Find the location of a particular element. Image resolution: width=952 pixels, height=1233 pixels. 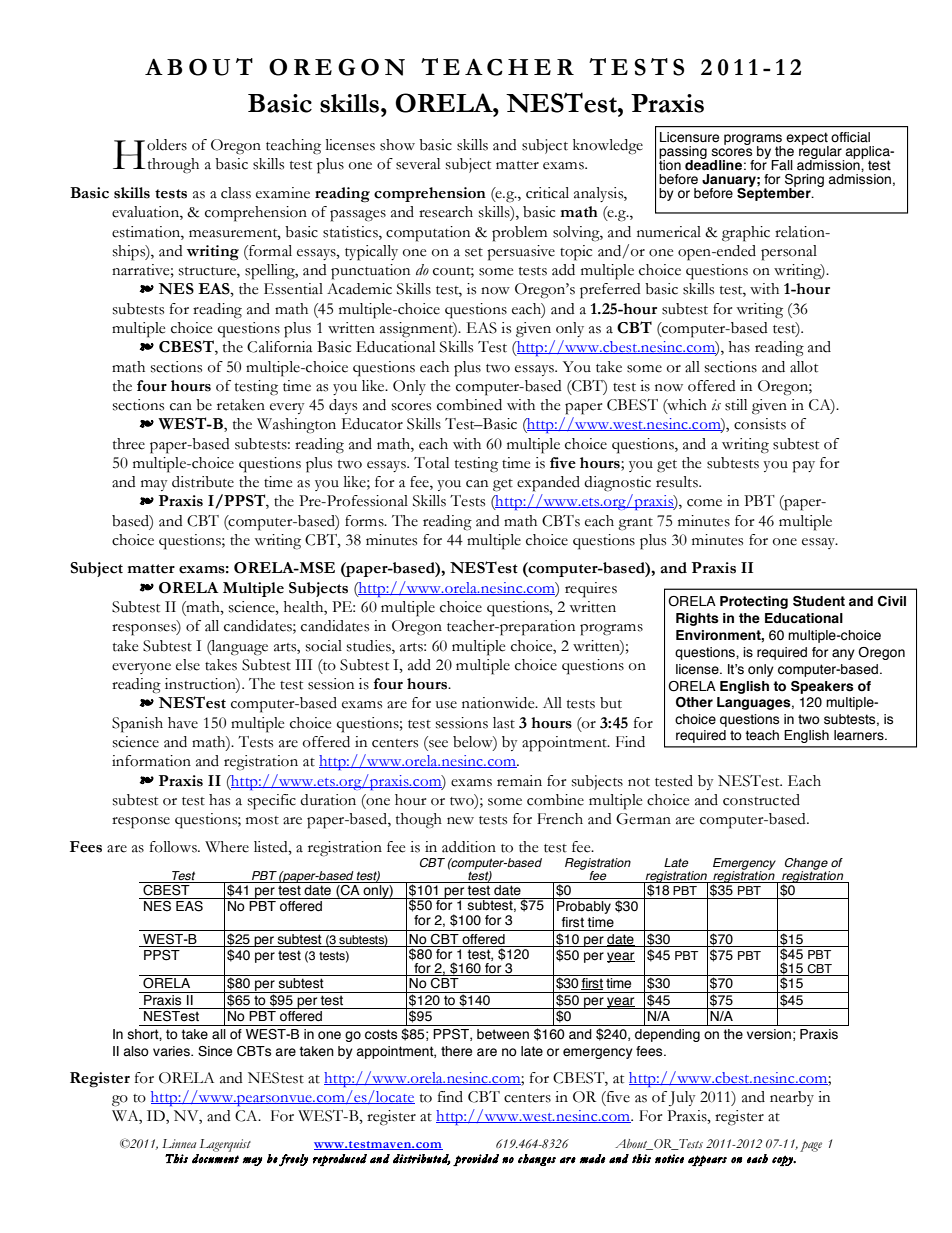

Washington is located at coordinates (296, 426).
